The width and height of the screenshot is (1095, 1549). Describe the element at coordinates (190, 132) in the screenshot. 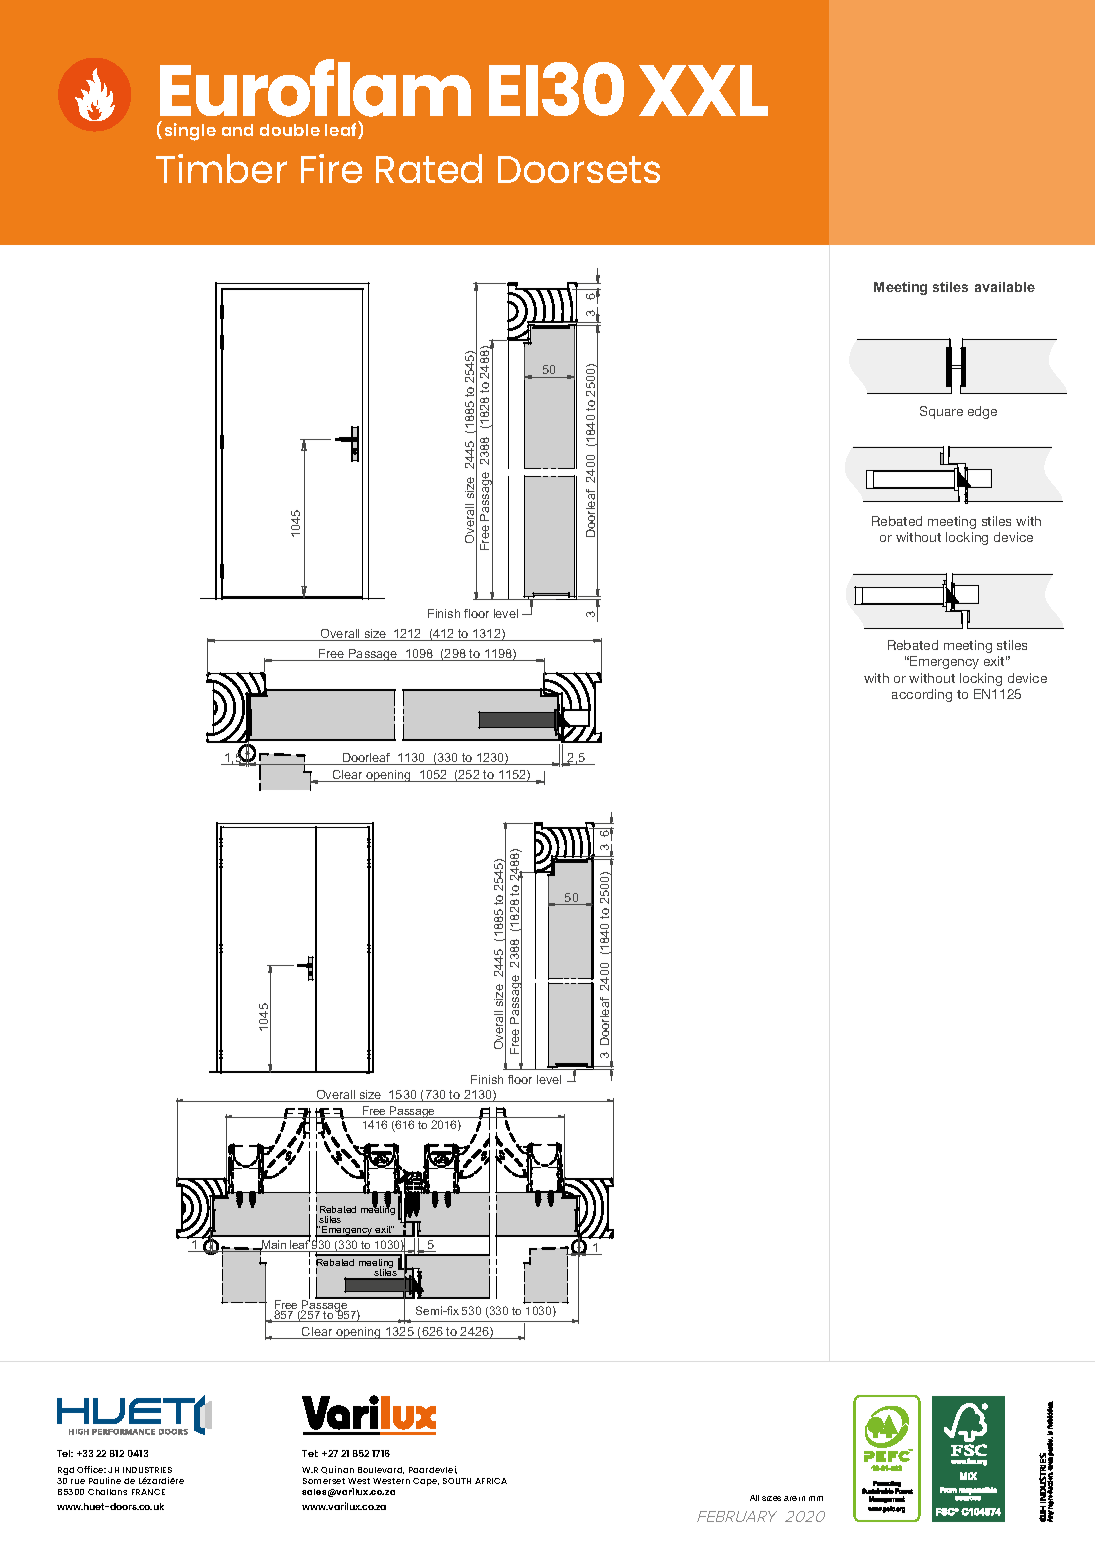

I see `single` at that location.
